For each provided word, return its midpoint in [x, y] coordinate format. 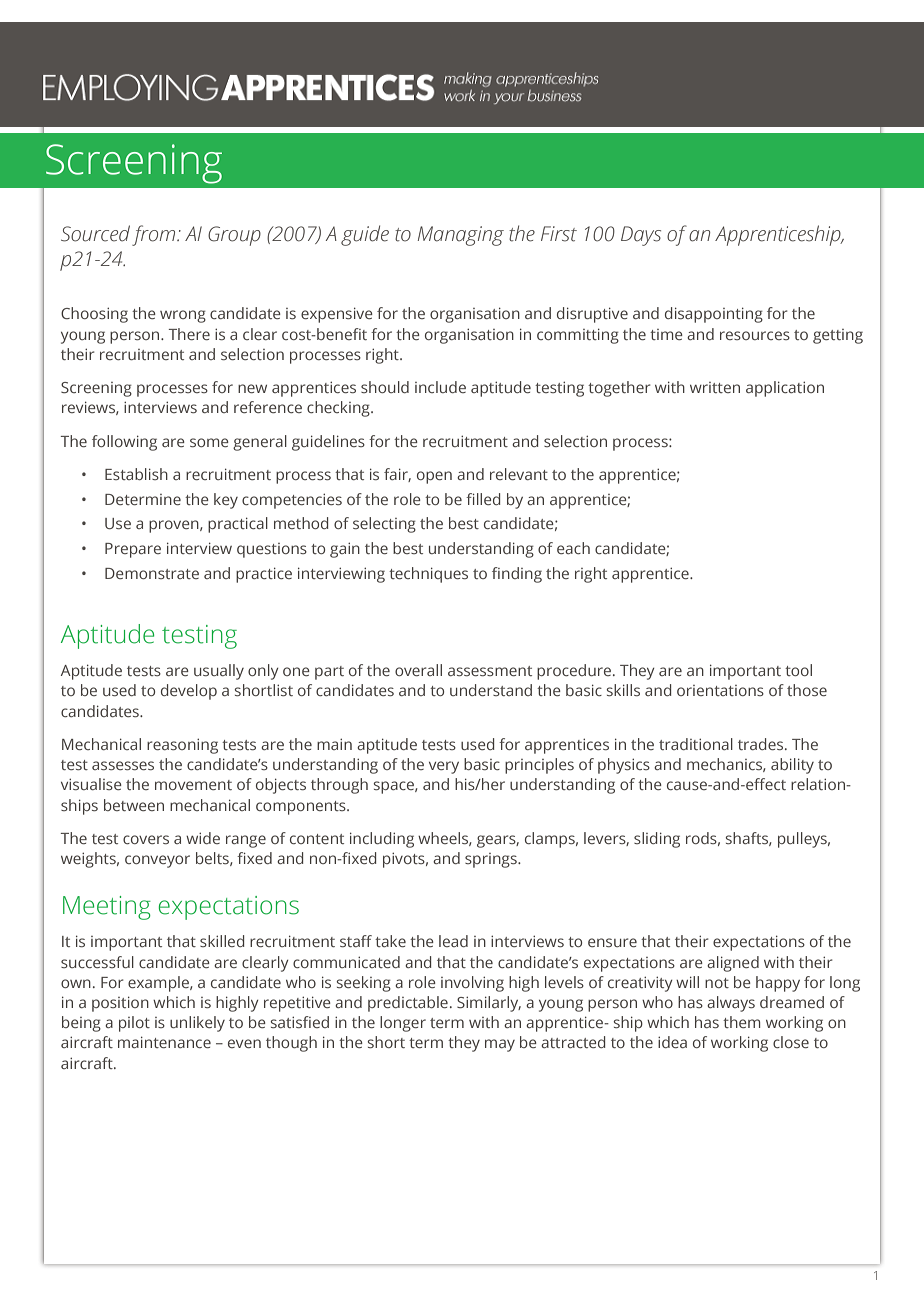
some [209, 442]
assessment [490, 671]
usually [219, 672]
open [434, 477]
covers [146, 839]
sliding [657, 840]
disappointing [714, 315]
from [155, 235]
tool [798, 670]
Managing [461, 236]
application [785, 389]
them [741, 1022]
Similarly [489, 1004]
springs [492, 860]
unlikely [197, 1024]
